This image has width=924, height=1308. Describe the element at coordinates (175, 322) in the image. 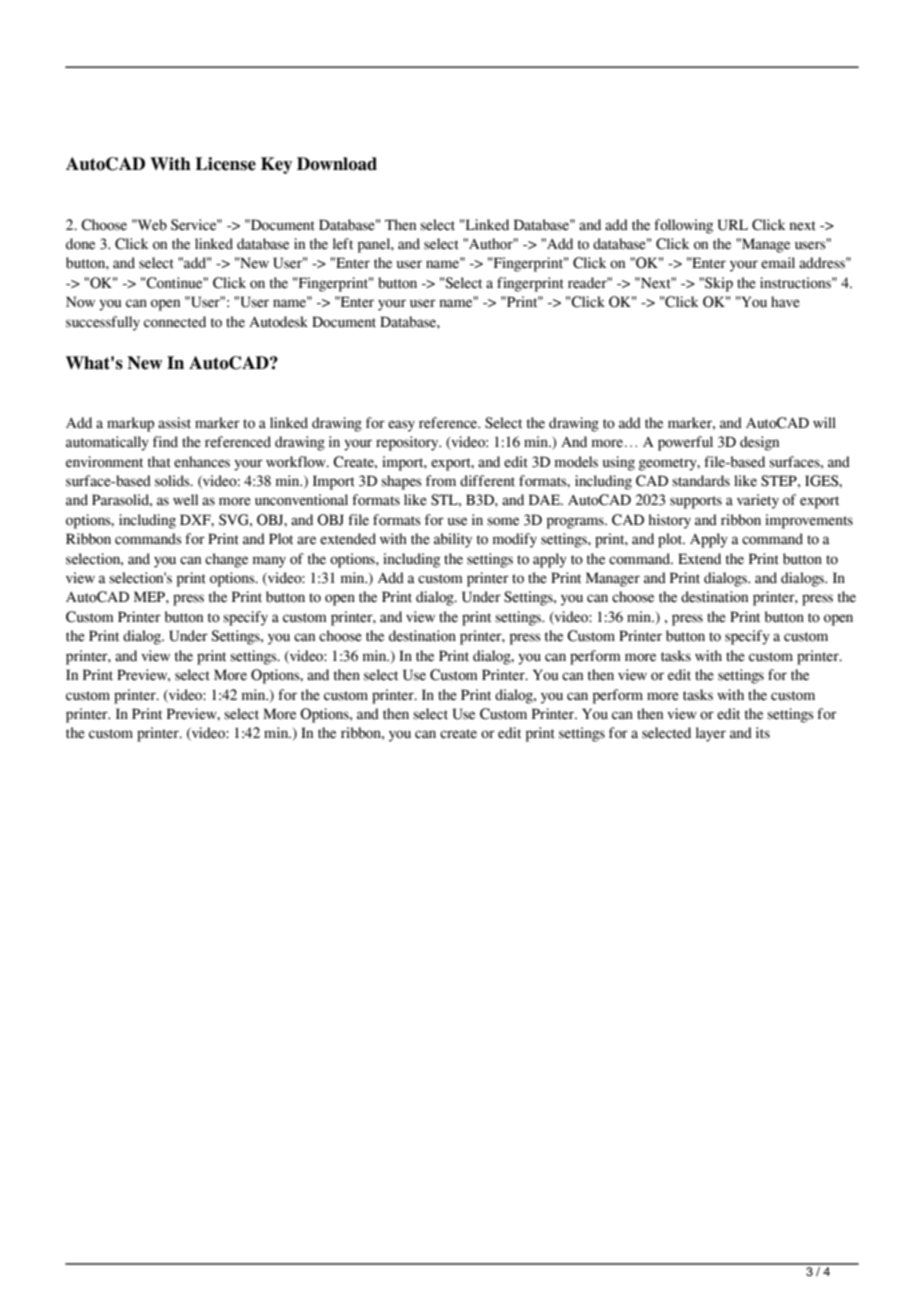

I see `connected` at that location.
